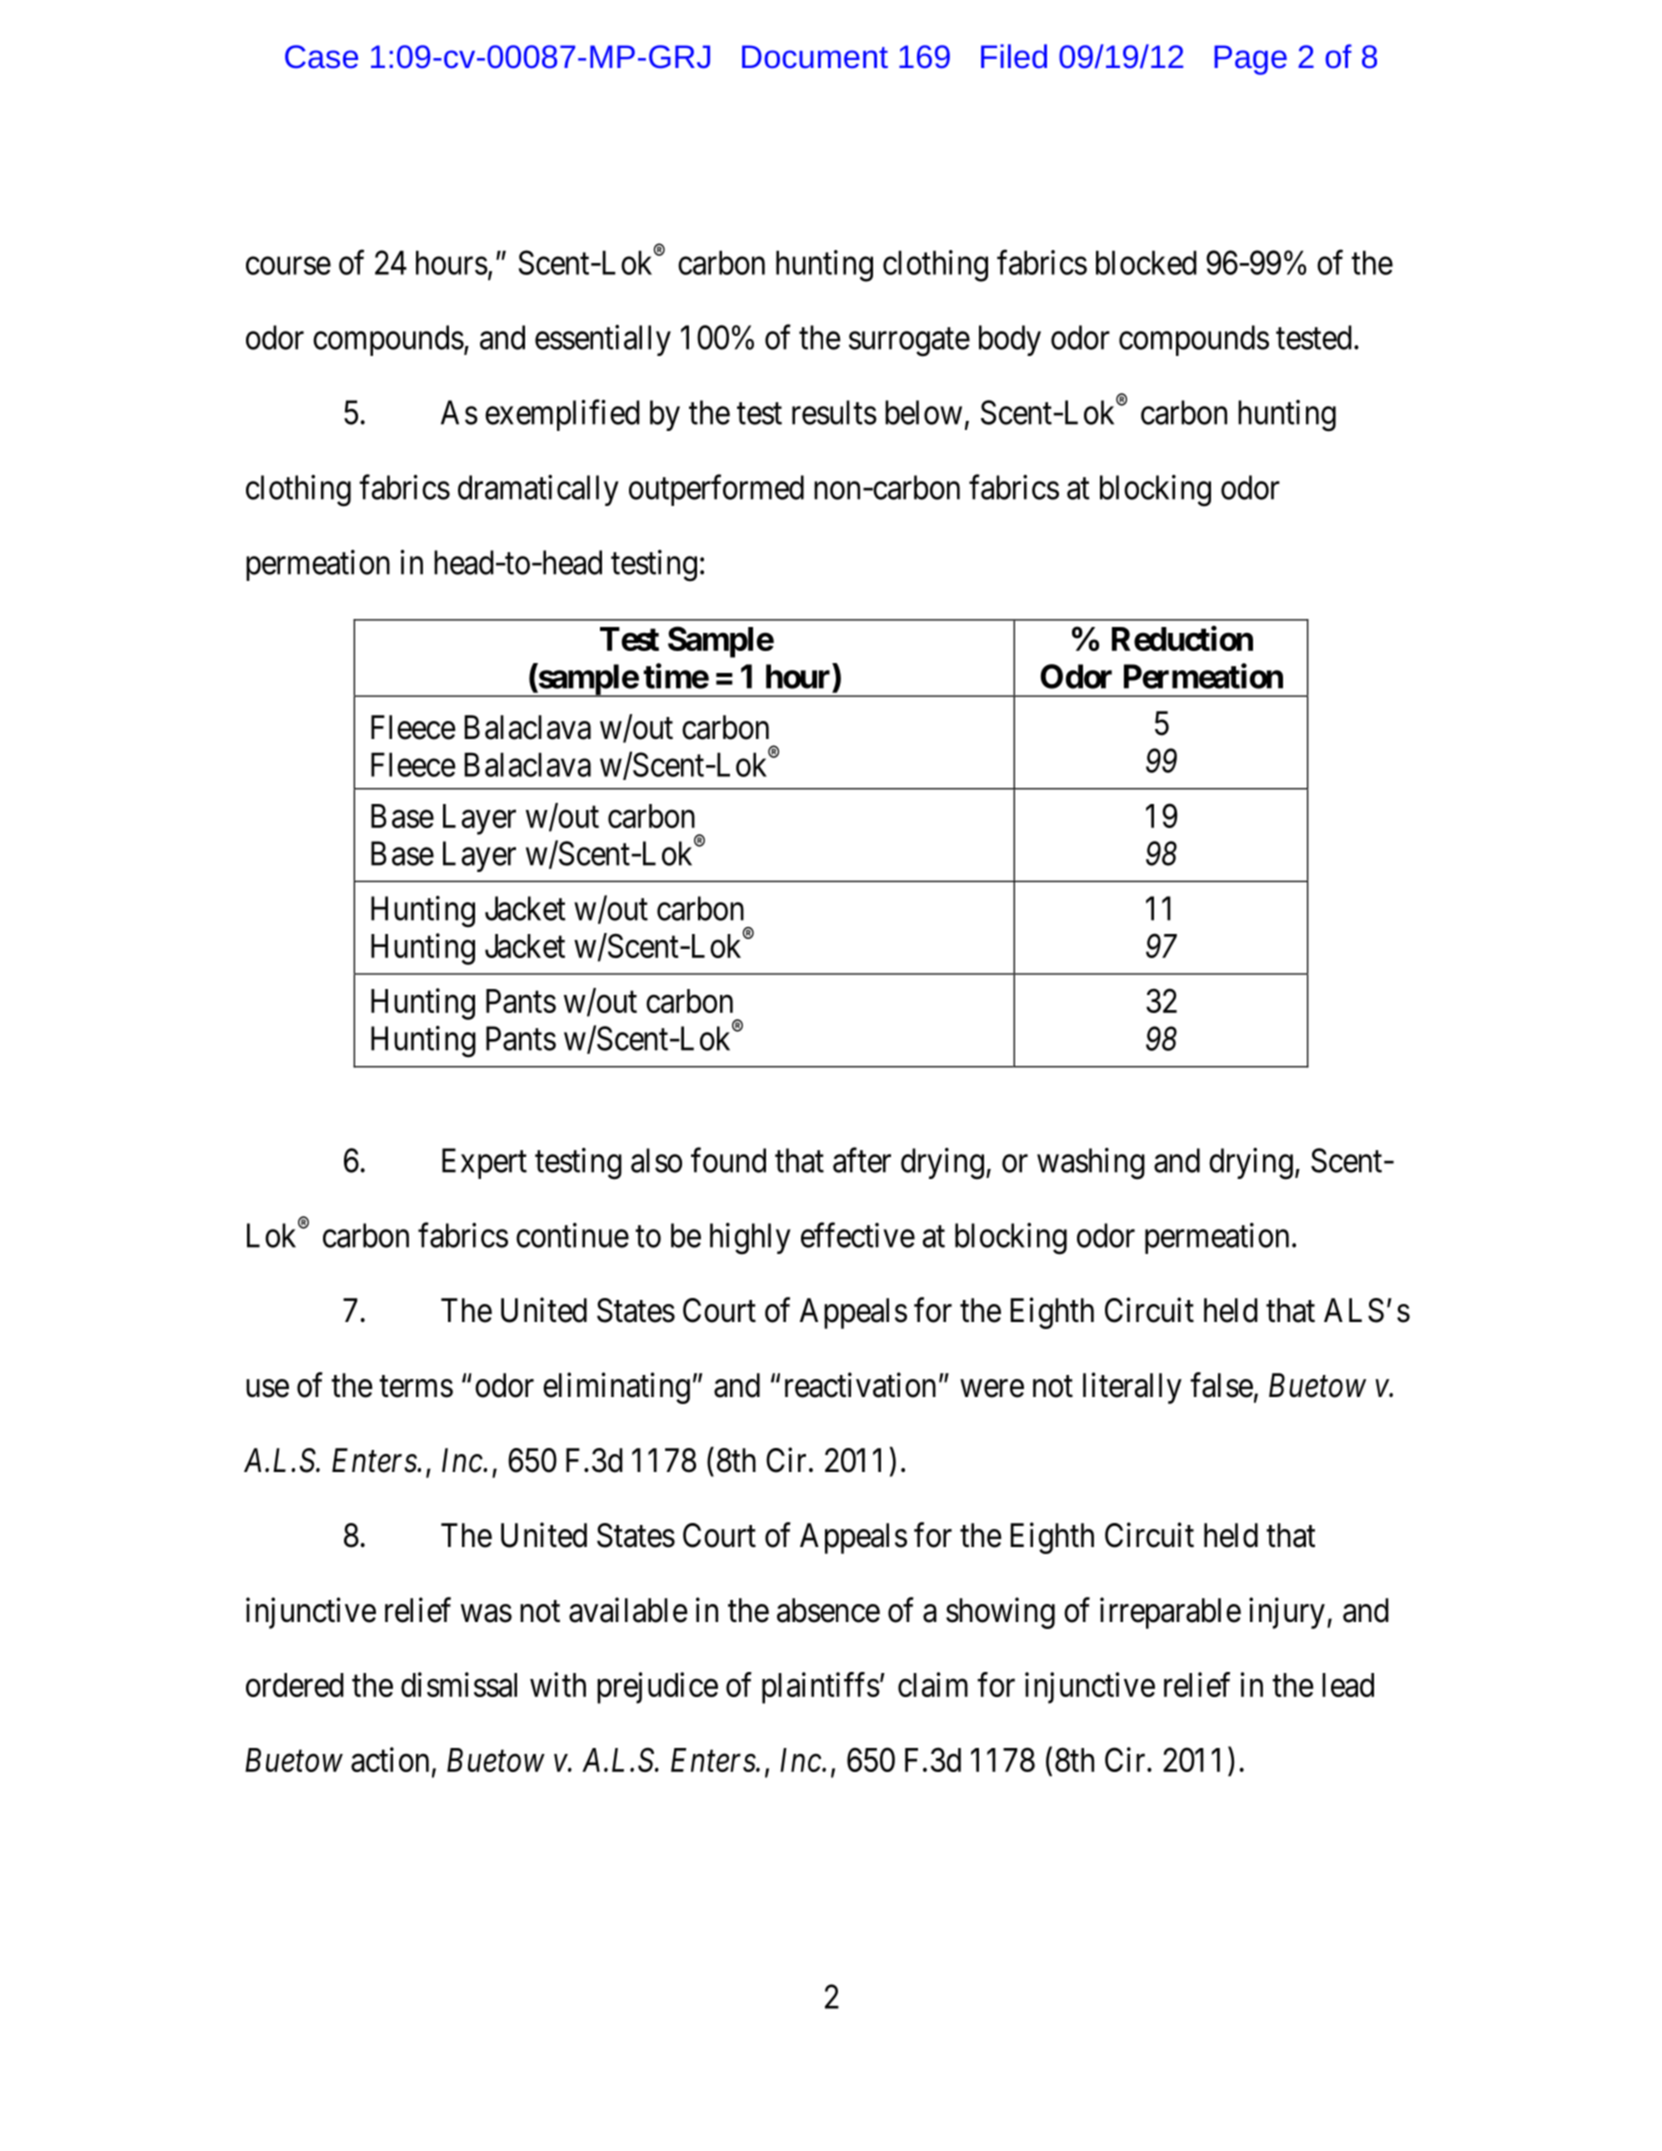 This screenshot has width=1662, height=2151. What do you see at coordinates (390, 1759) in the screenshot?
I see `action` at bounding box center [390, 1759].
